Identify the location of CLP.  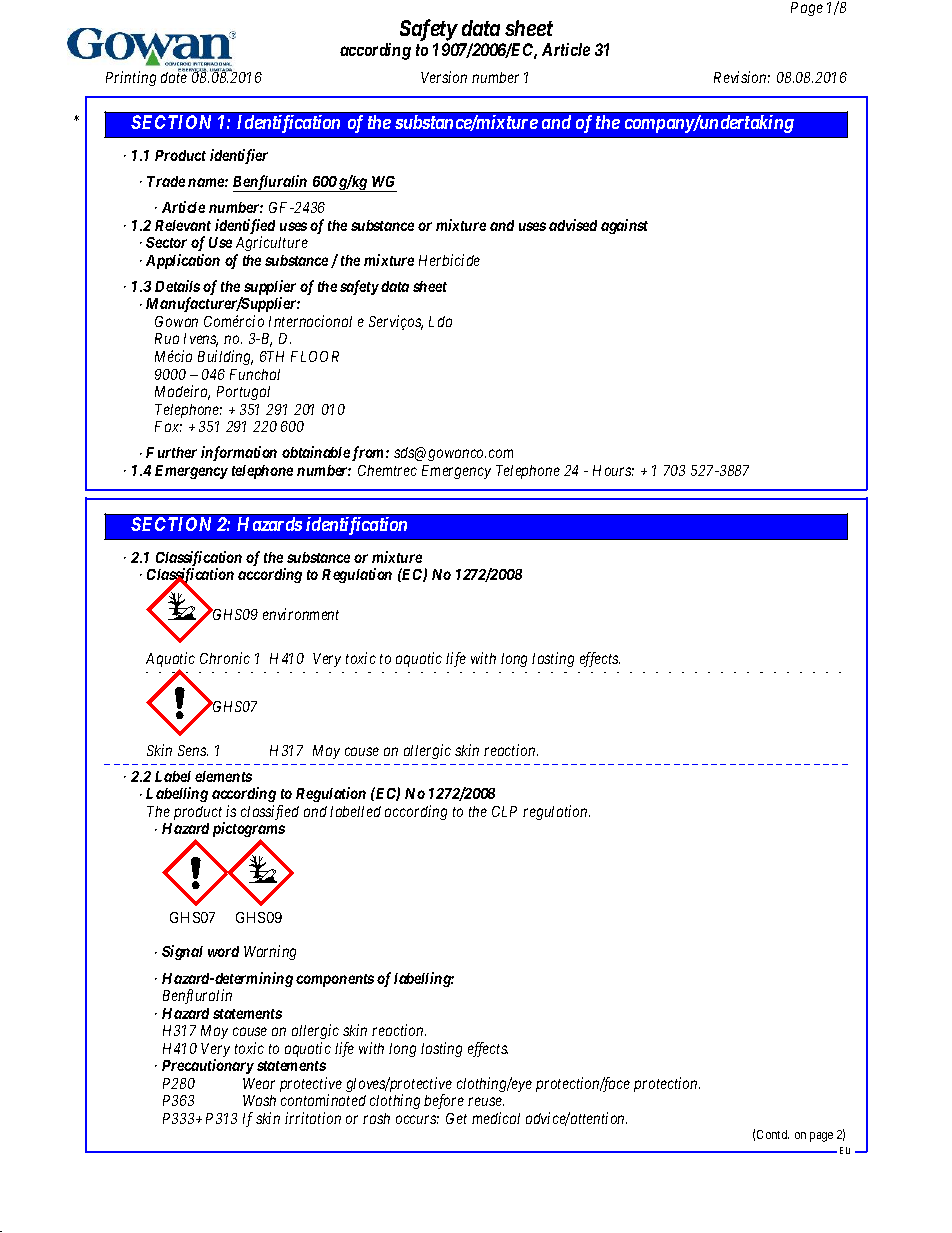
(504, 811).
